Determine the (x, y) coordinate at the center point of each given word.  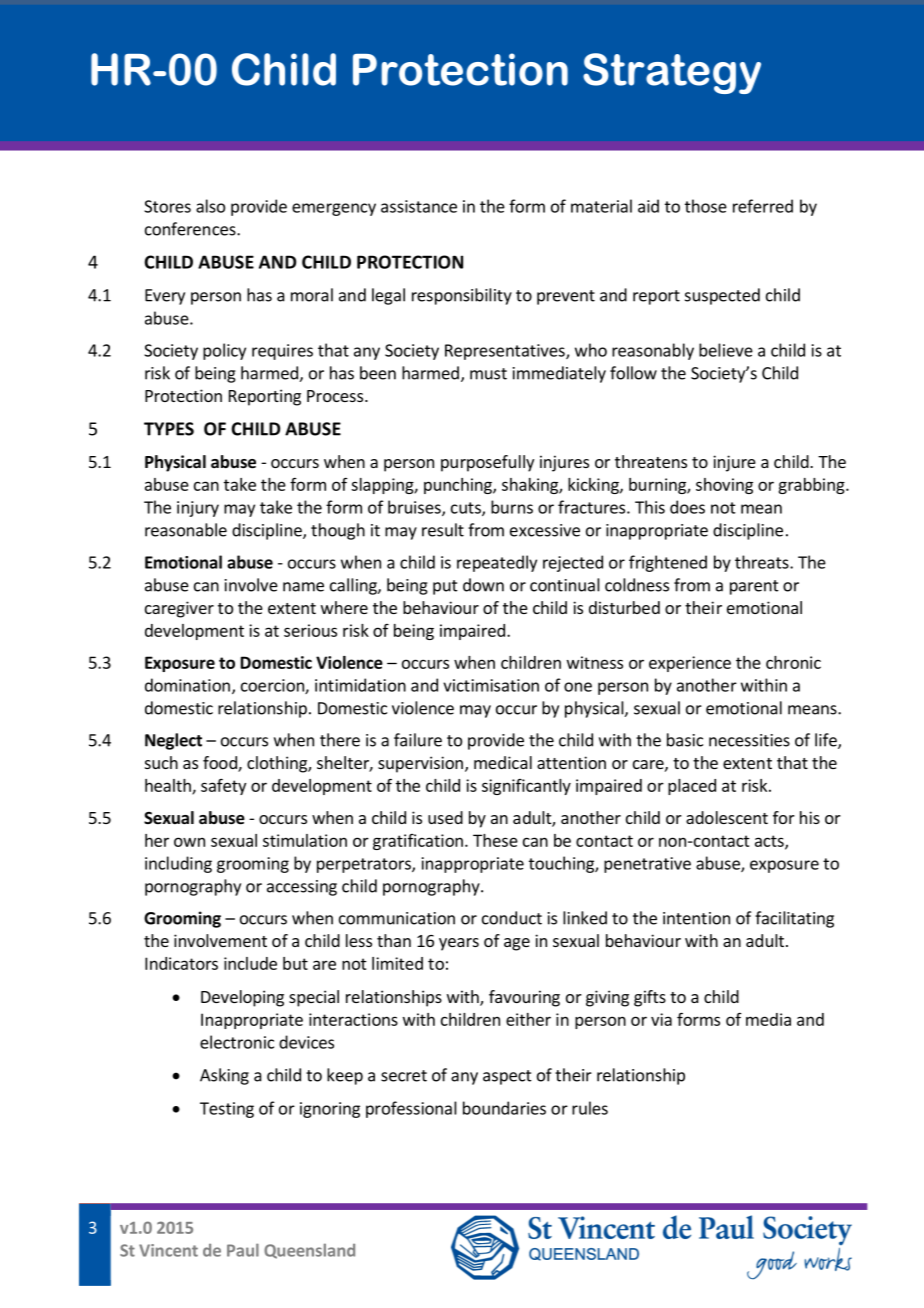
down (483, 585)
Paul (243, 1250)
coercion (273, 686)
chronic (793, 662)
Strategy (672, 73)
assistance (419, 206)
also (210, 206)
